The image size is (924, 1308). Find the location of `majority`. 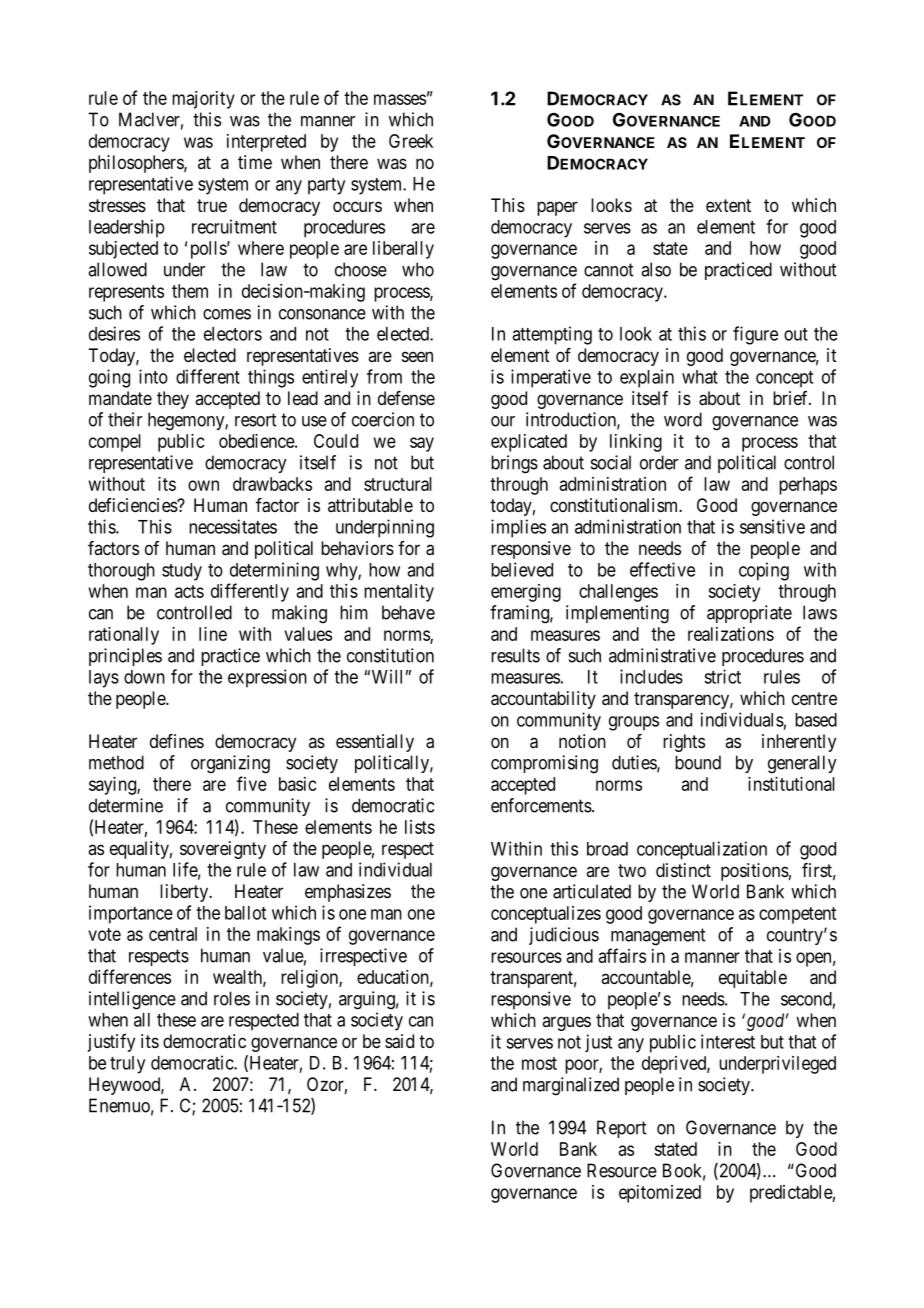

majority is located at coordinates (203, 100).
